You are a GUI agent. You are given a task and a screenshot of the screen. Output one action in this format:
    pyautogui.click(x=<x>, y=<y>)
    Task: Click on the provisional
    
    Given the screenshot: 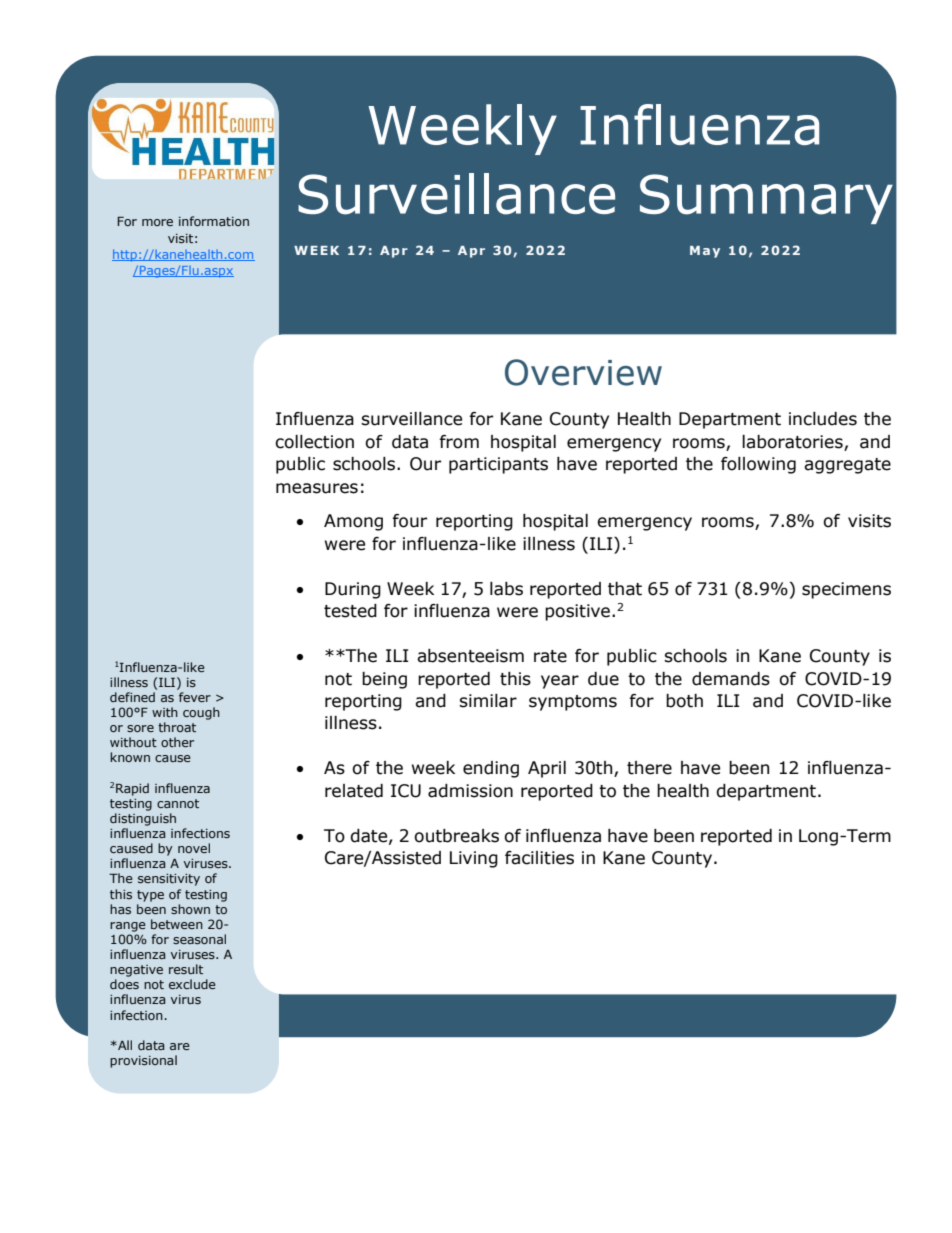 What is the action you would take?
    pyautogui.click(x=143, y=1061)
